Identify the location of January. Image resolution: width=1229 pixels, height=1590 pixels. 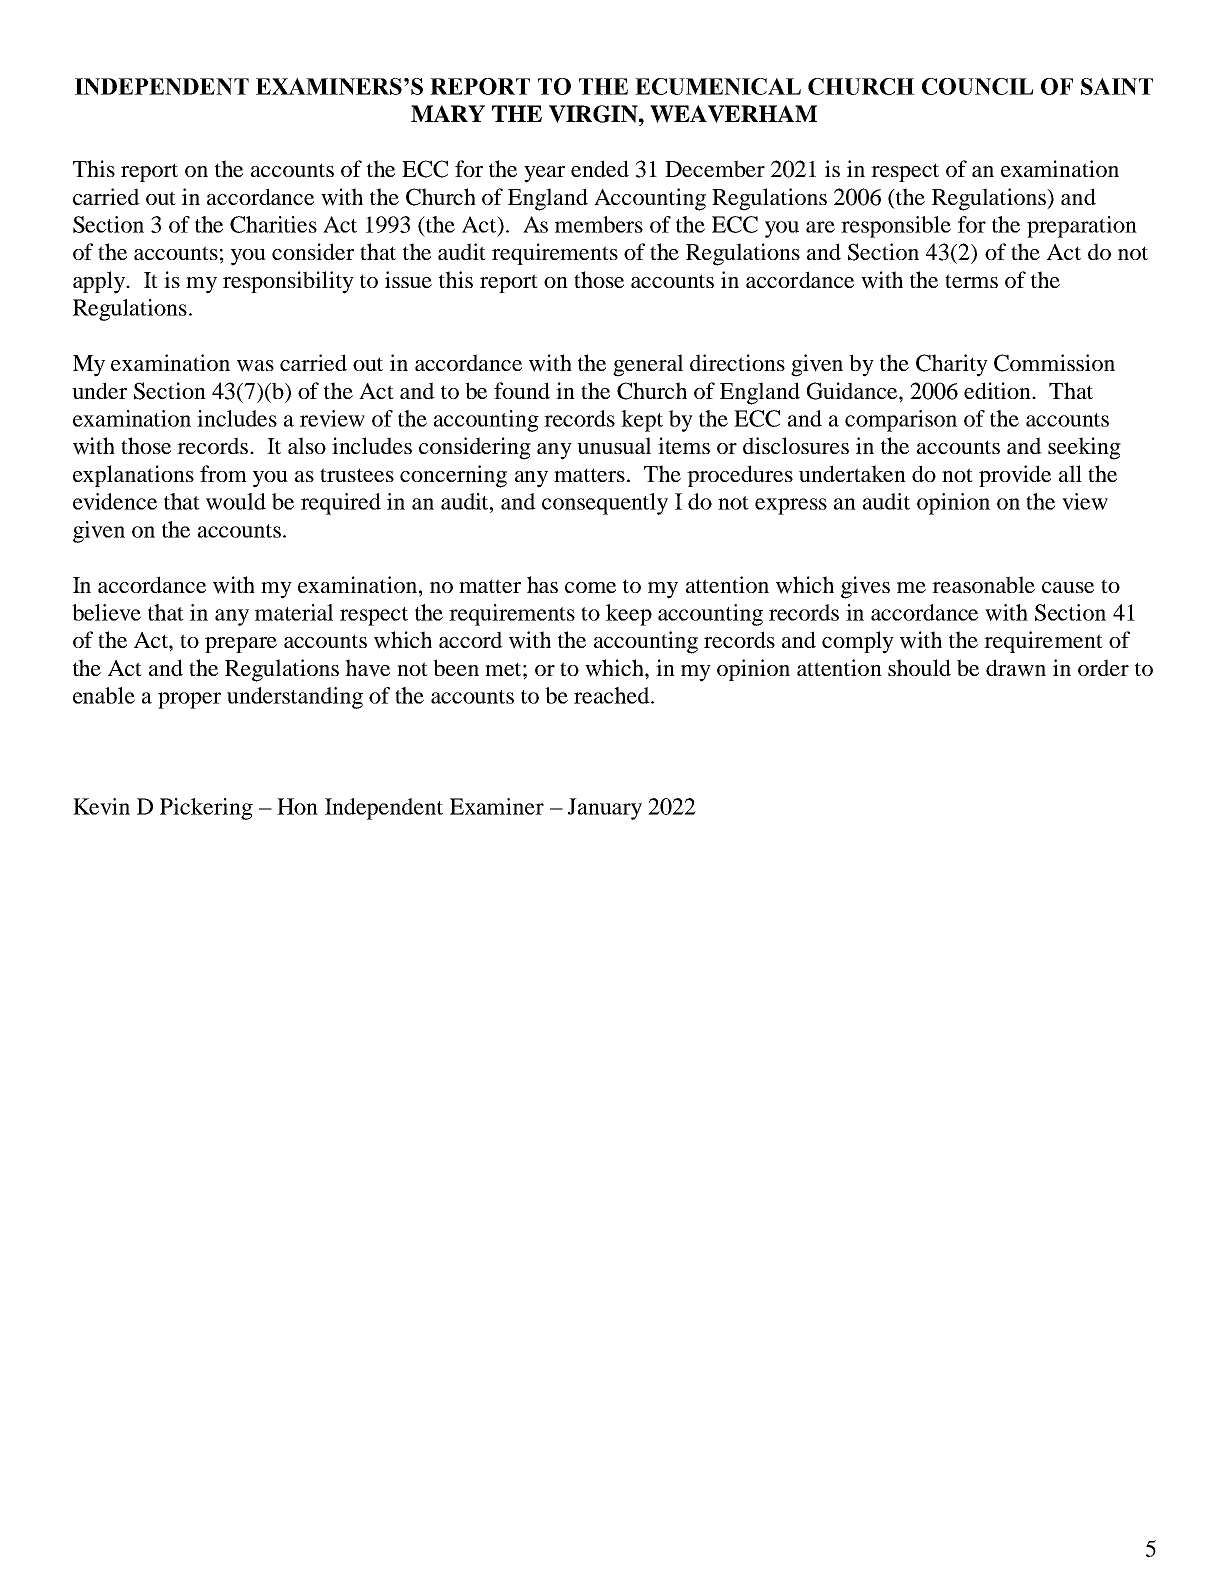
(605, 809).
